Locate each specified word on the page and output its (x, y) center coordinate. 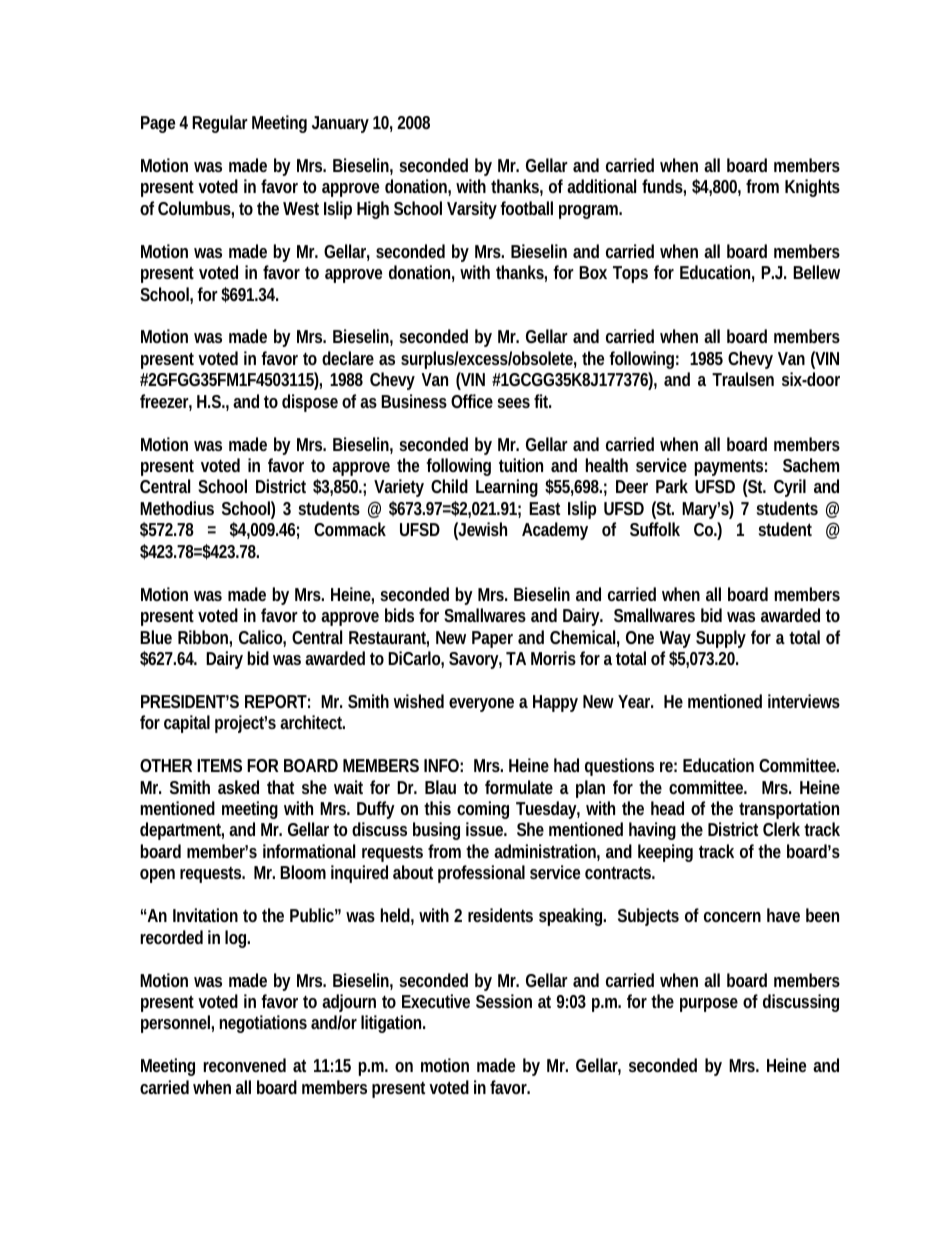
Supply (721, 639)
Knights (812, 188)
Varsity (472, 210)
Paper (492, 639)
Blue (156, 637)
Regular (220, 124)
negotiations (263, 1024)
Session (504, 1001)
